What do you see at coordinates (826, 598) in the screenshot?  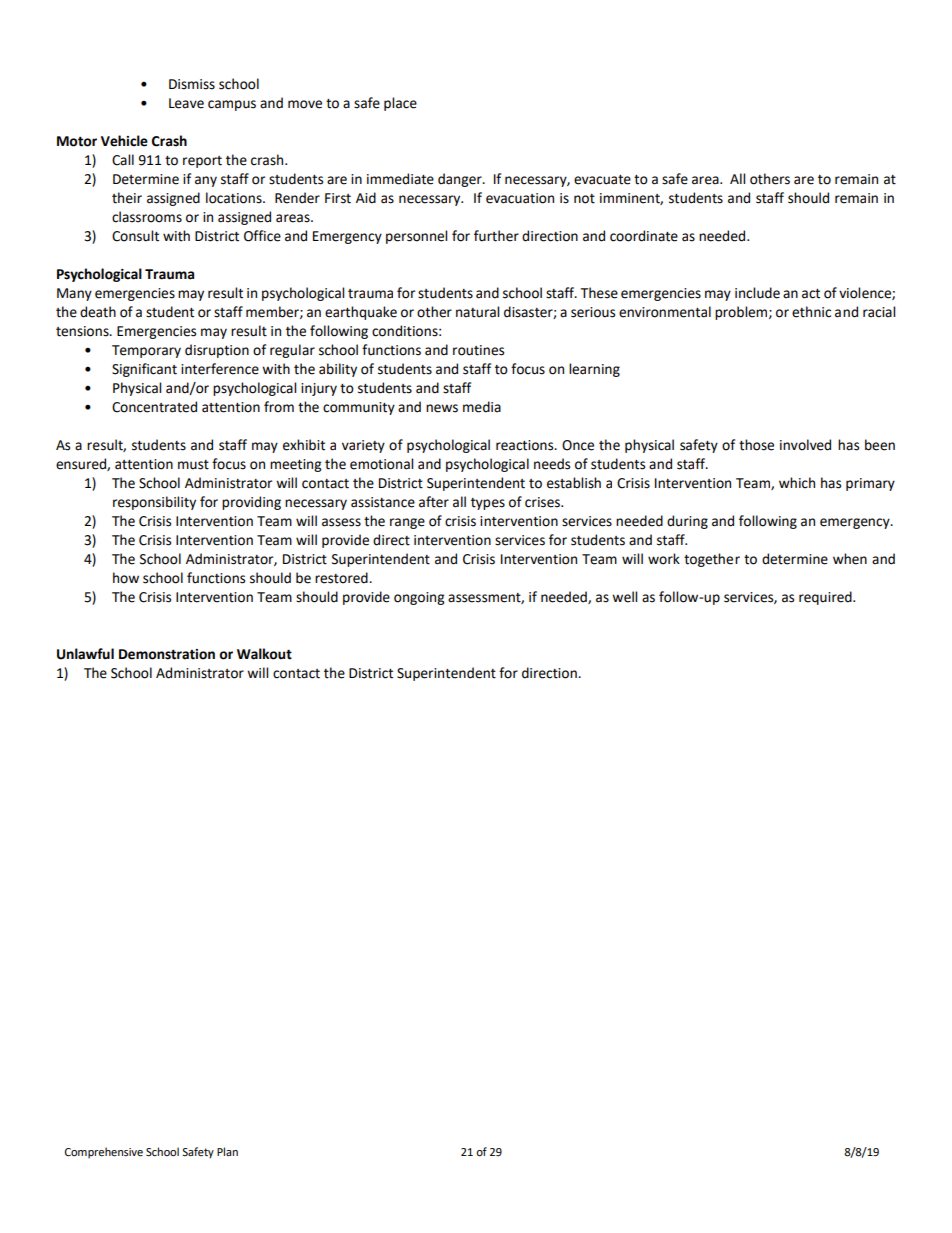 I see `required` at bounding box center [826, 598].
